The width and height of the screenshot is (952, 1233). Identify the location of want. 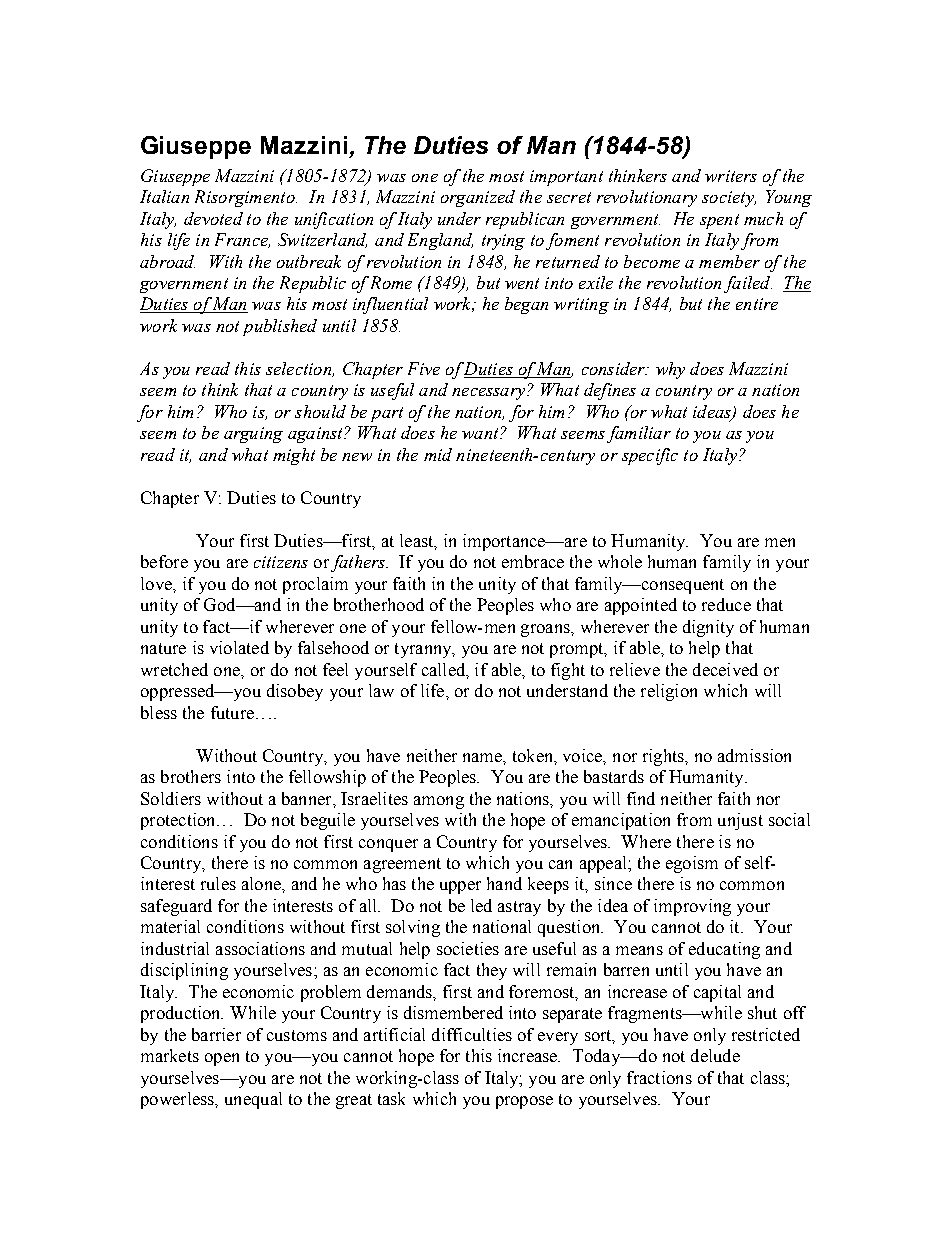
(481, 433).
